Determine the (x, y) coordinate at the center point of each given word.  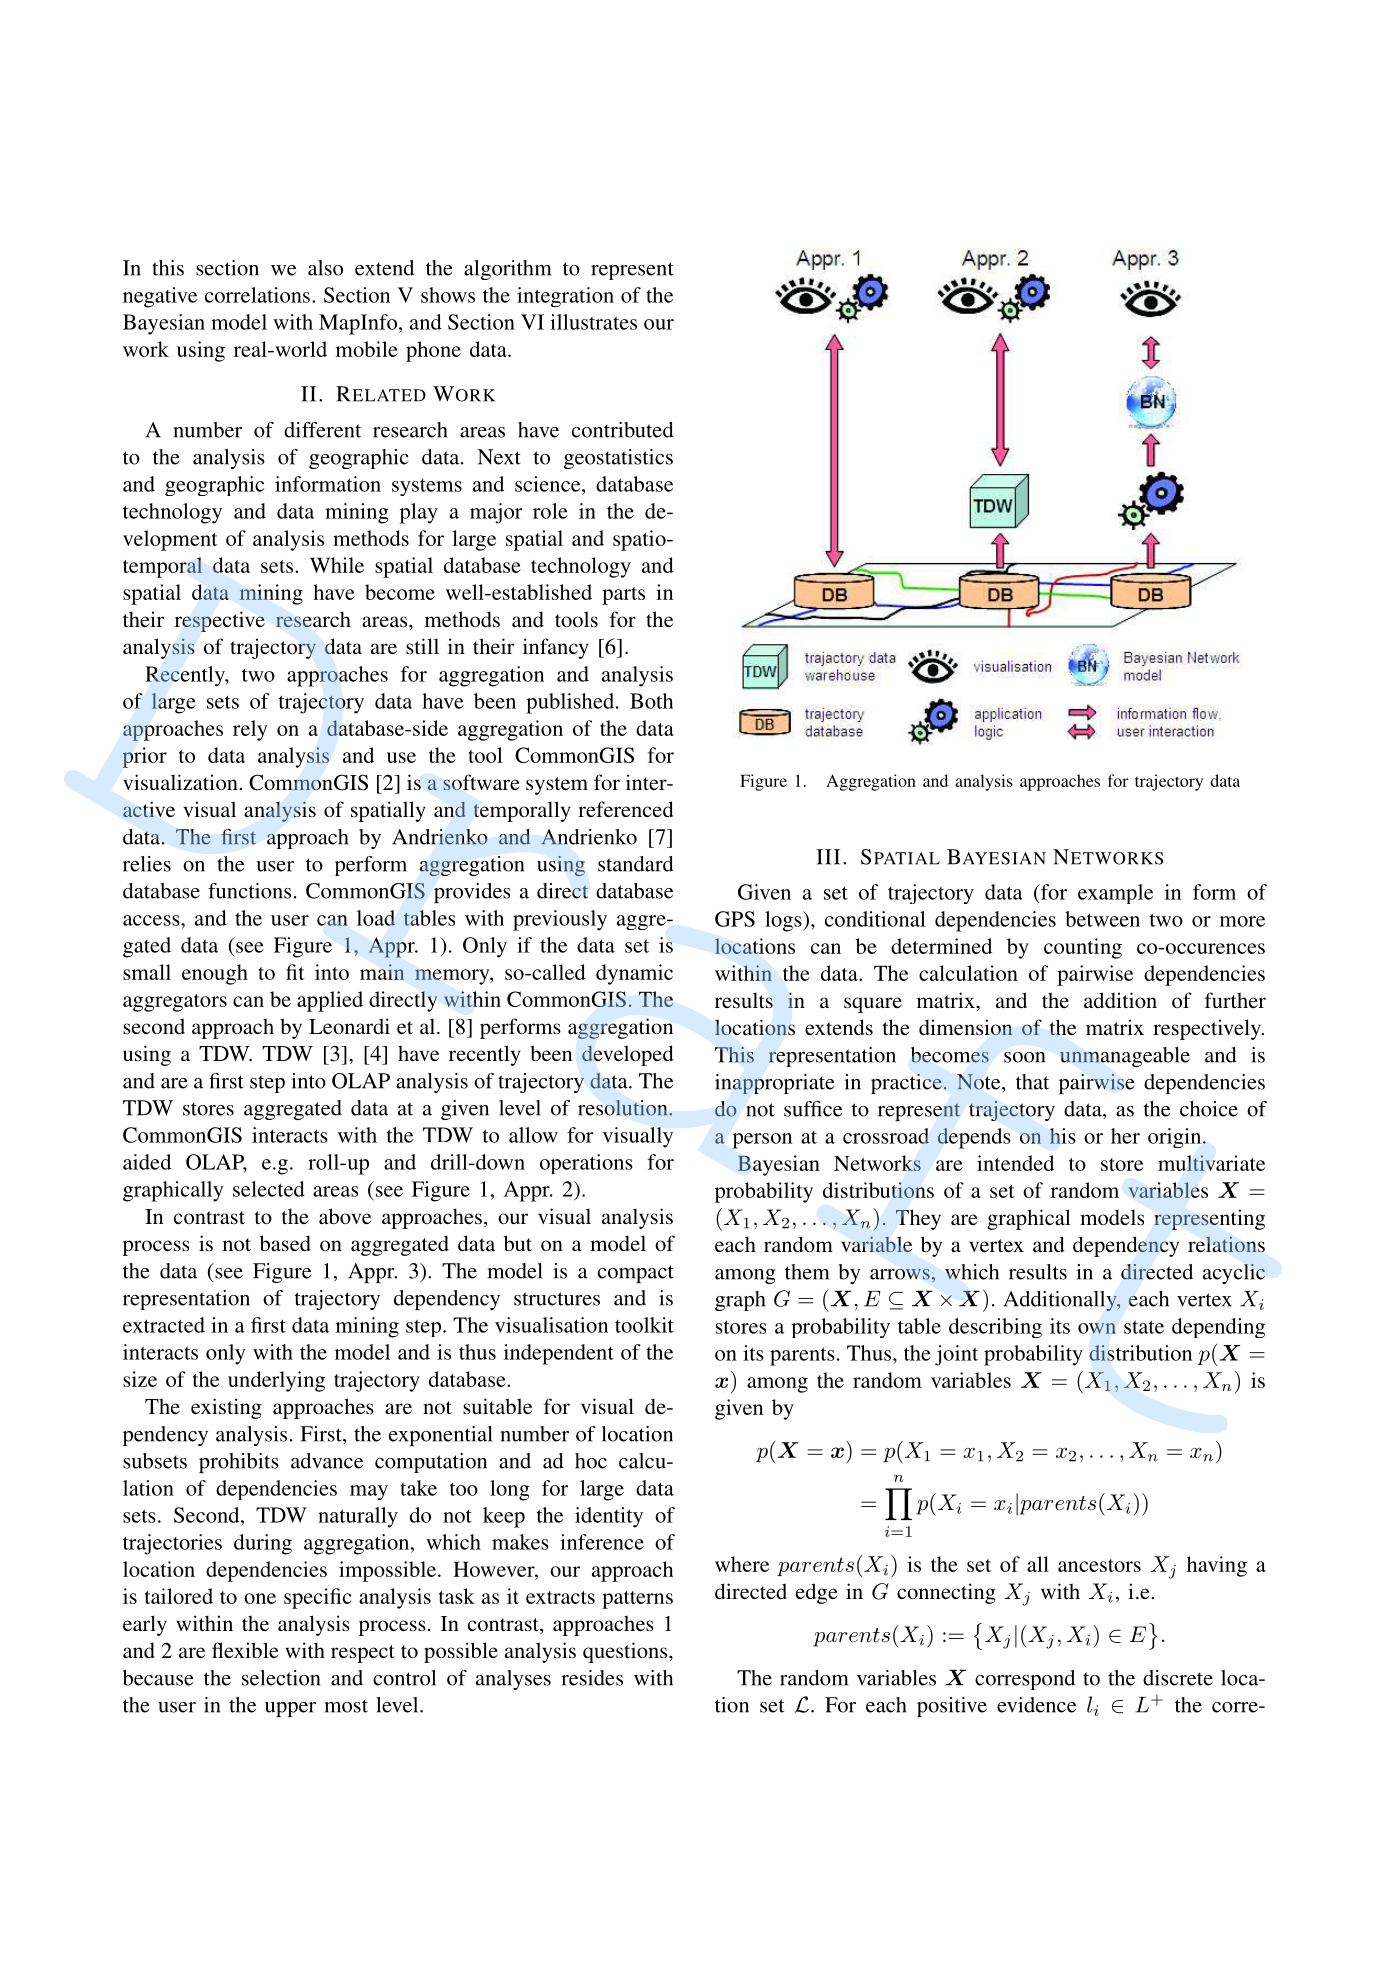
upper (290, 1709)
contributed (623, 430)
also (325, 268)
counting (1083, 948)
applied (330, 1001)
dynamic (634, 974)
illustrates (593, 322)
